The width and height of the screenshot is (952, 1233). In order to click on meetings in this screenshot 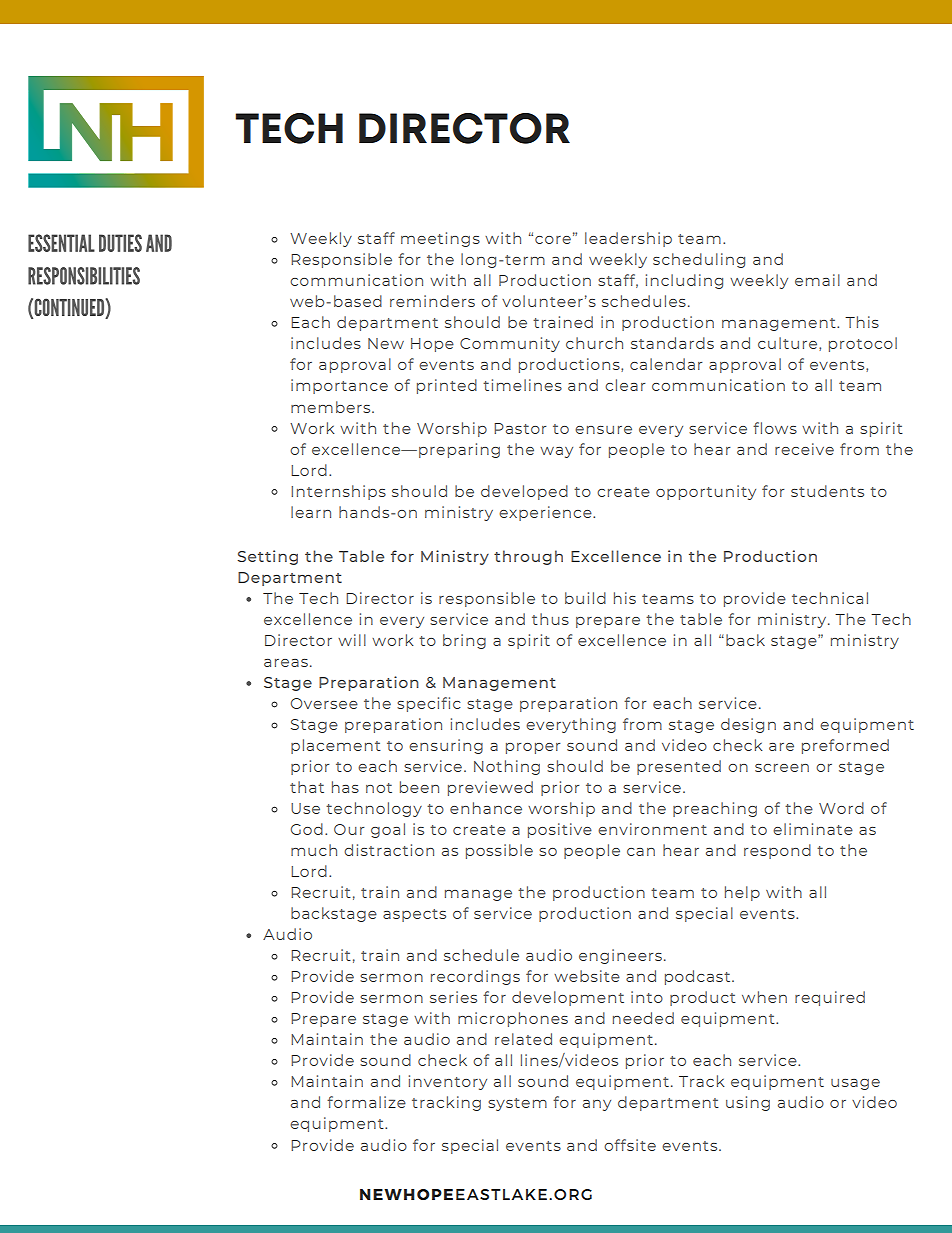, I will do `click(440, 239)`.
